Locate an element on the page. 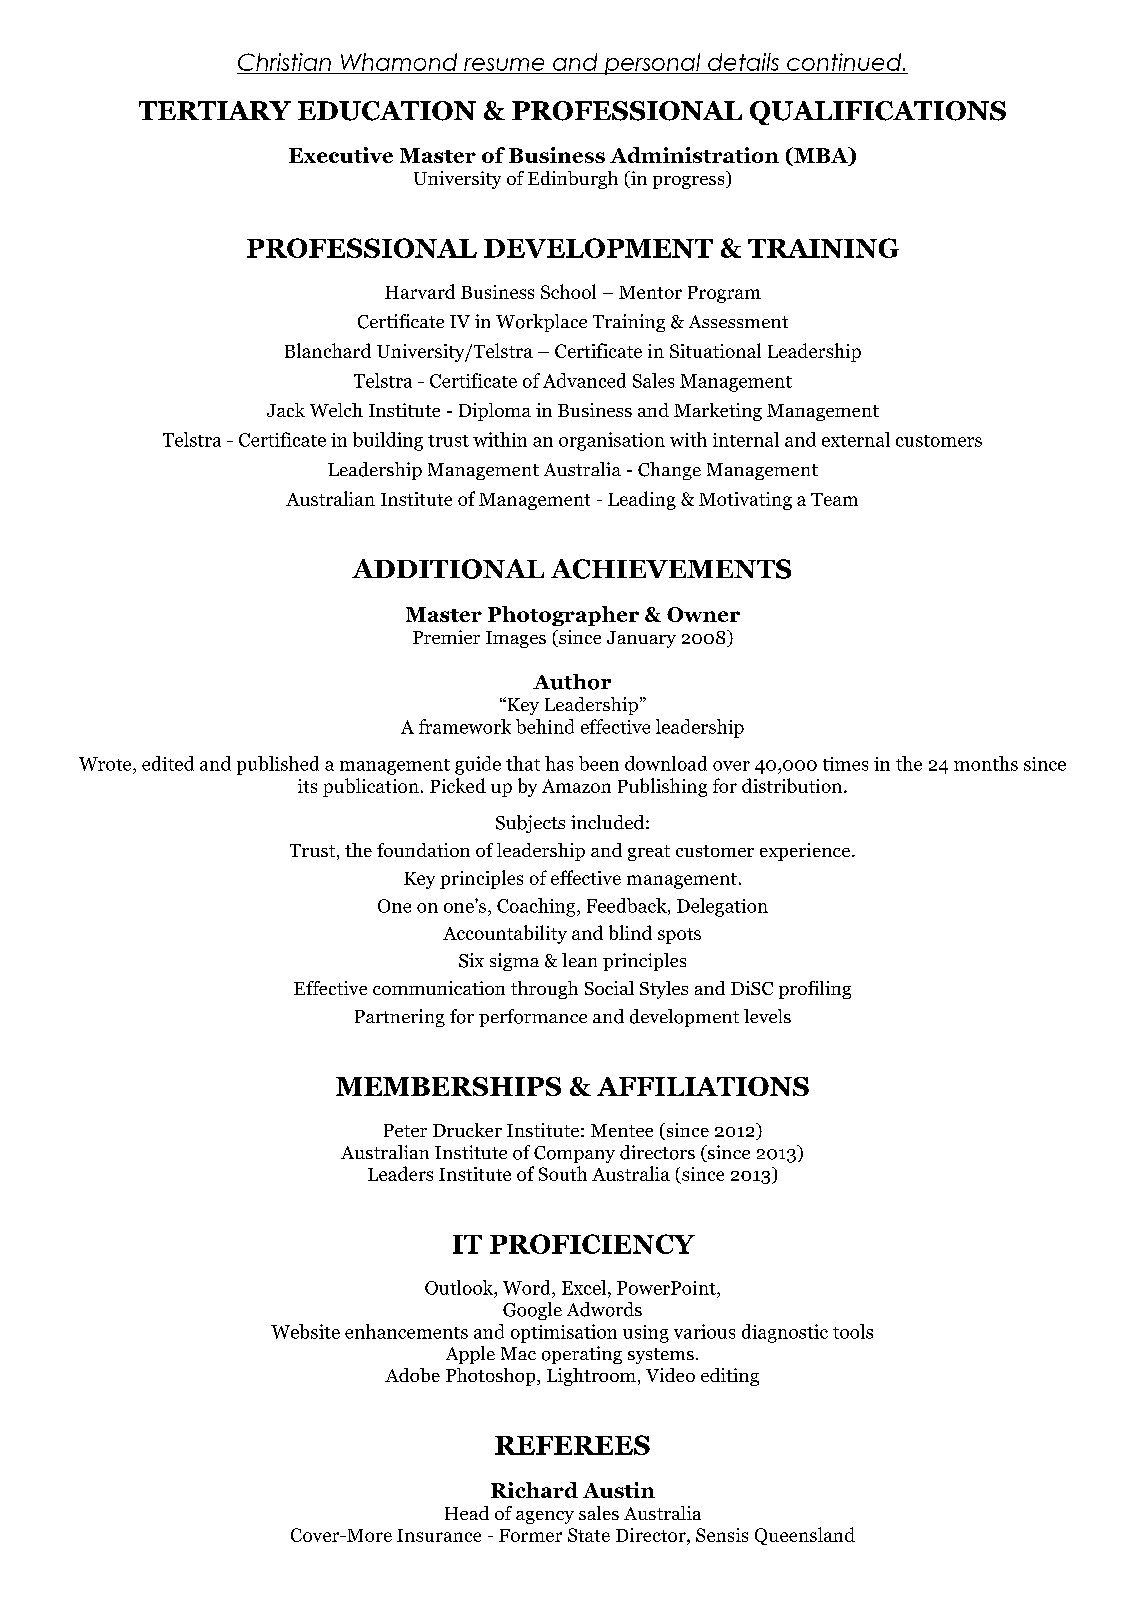  resume is located at coordinates (504, 64).
